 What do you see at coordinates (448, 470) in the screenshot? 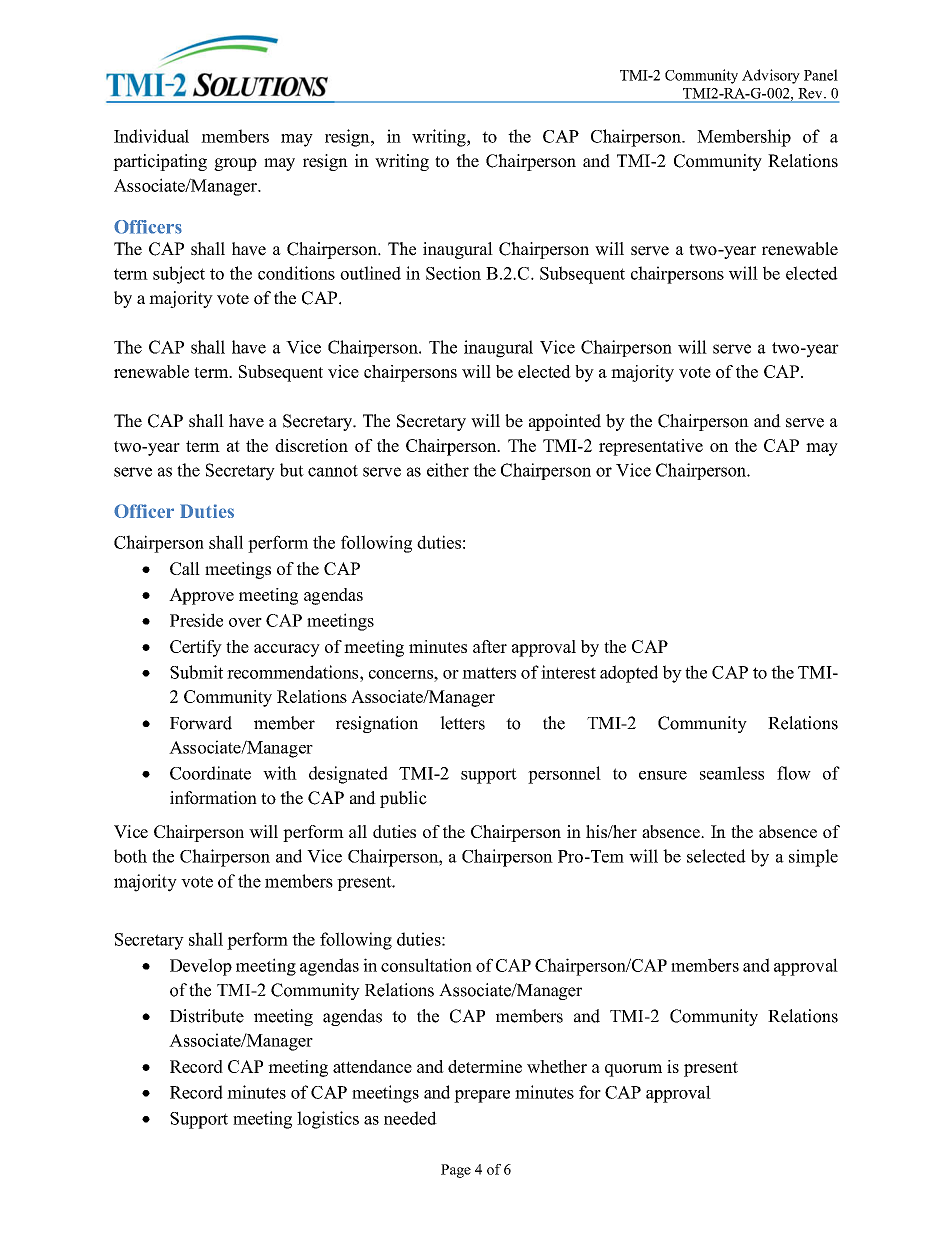
I see `either` at bounding box center [448, 470].
